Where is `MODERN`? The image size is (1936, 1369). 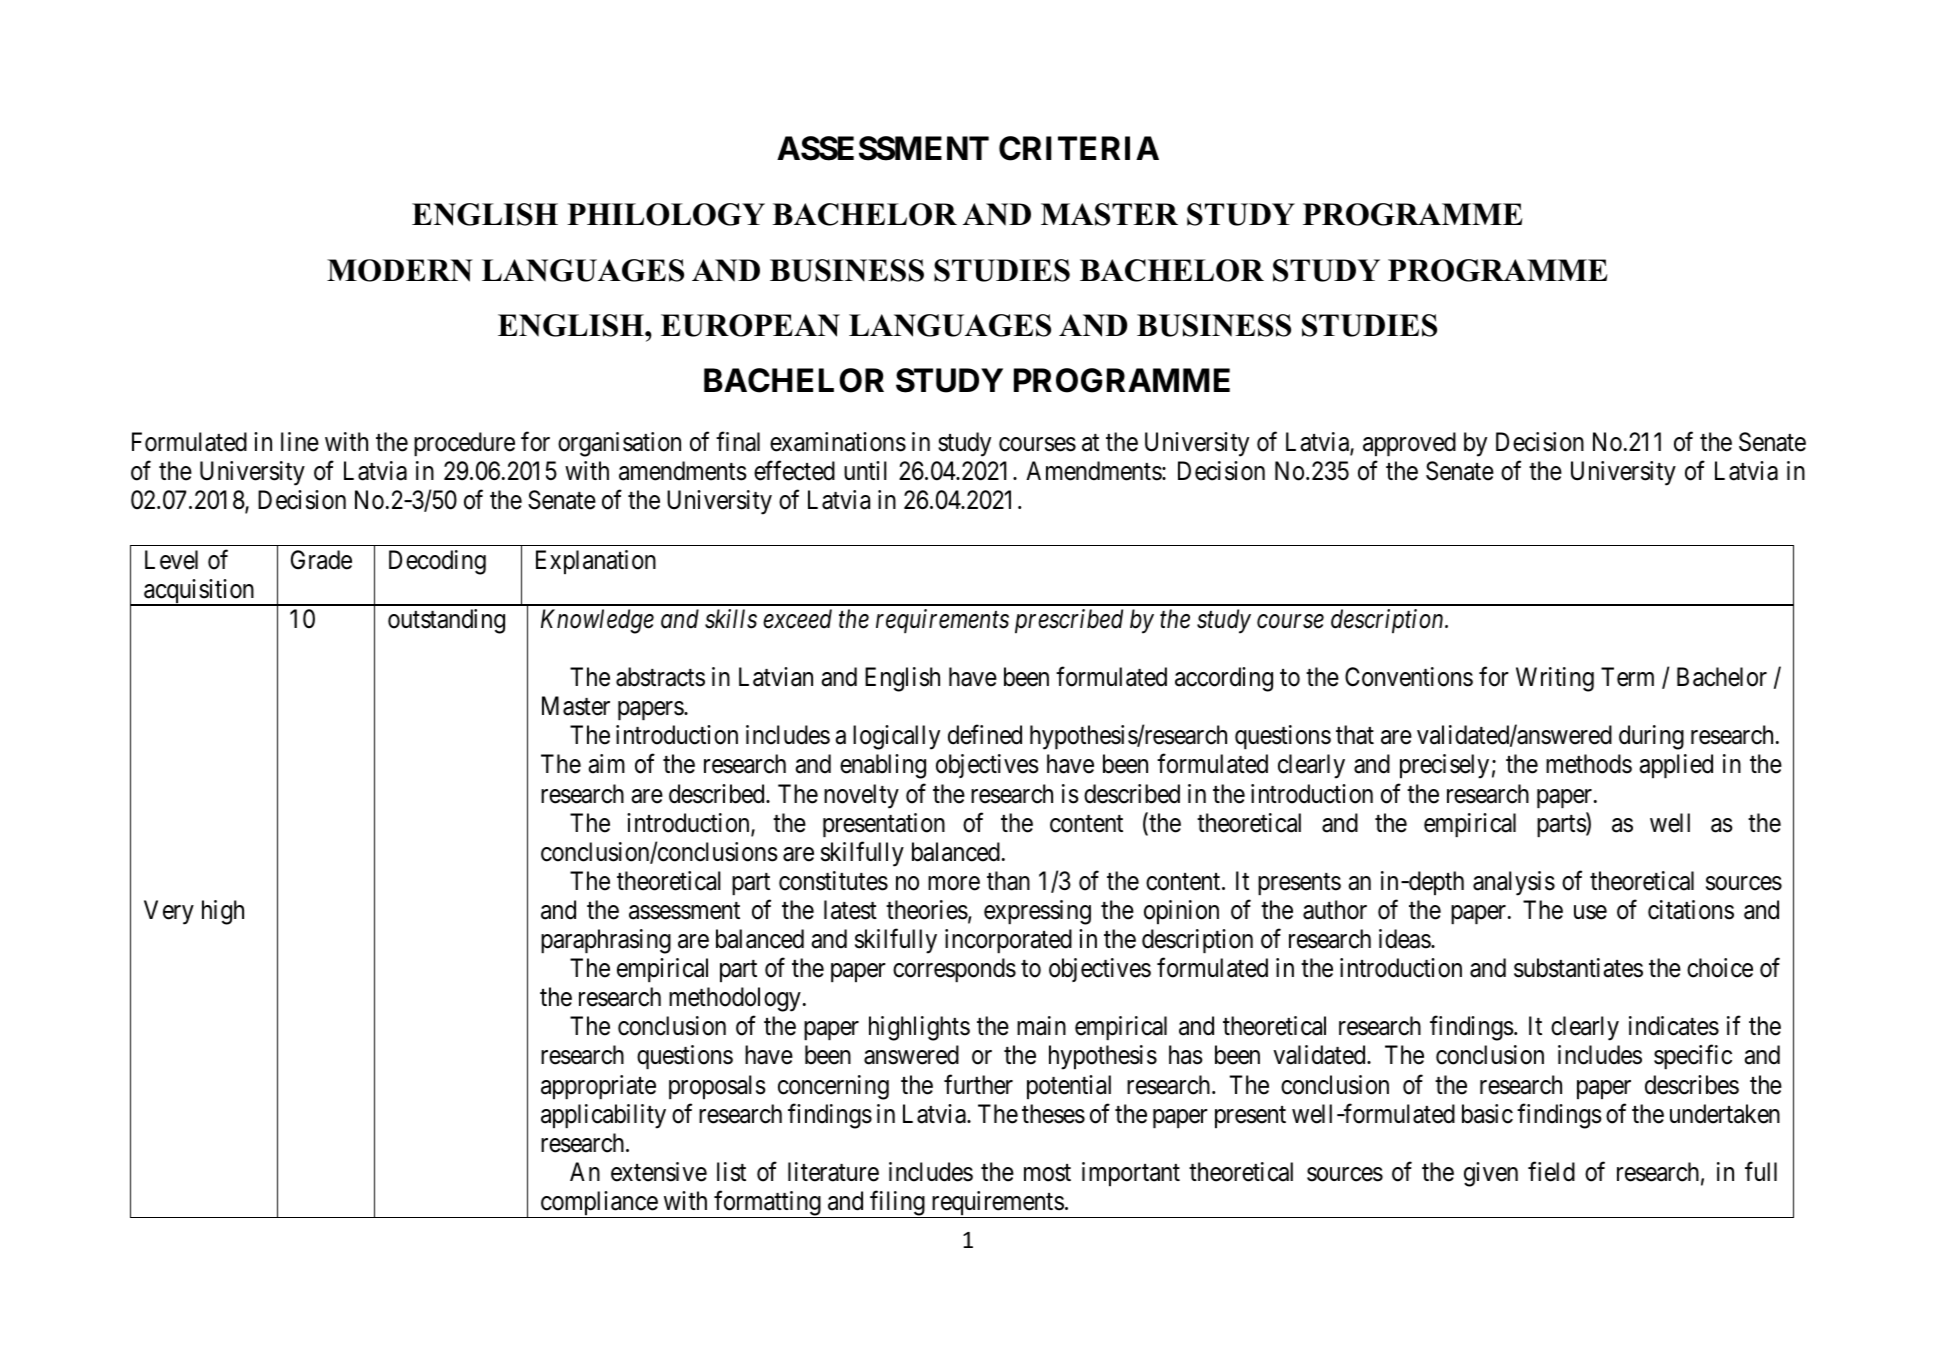
MODERN is located at coordinates (400, 270).
